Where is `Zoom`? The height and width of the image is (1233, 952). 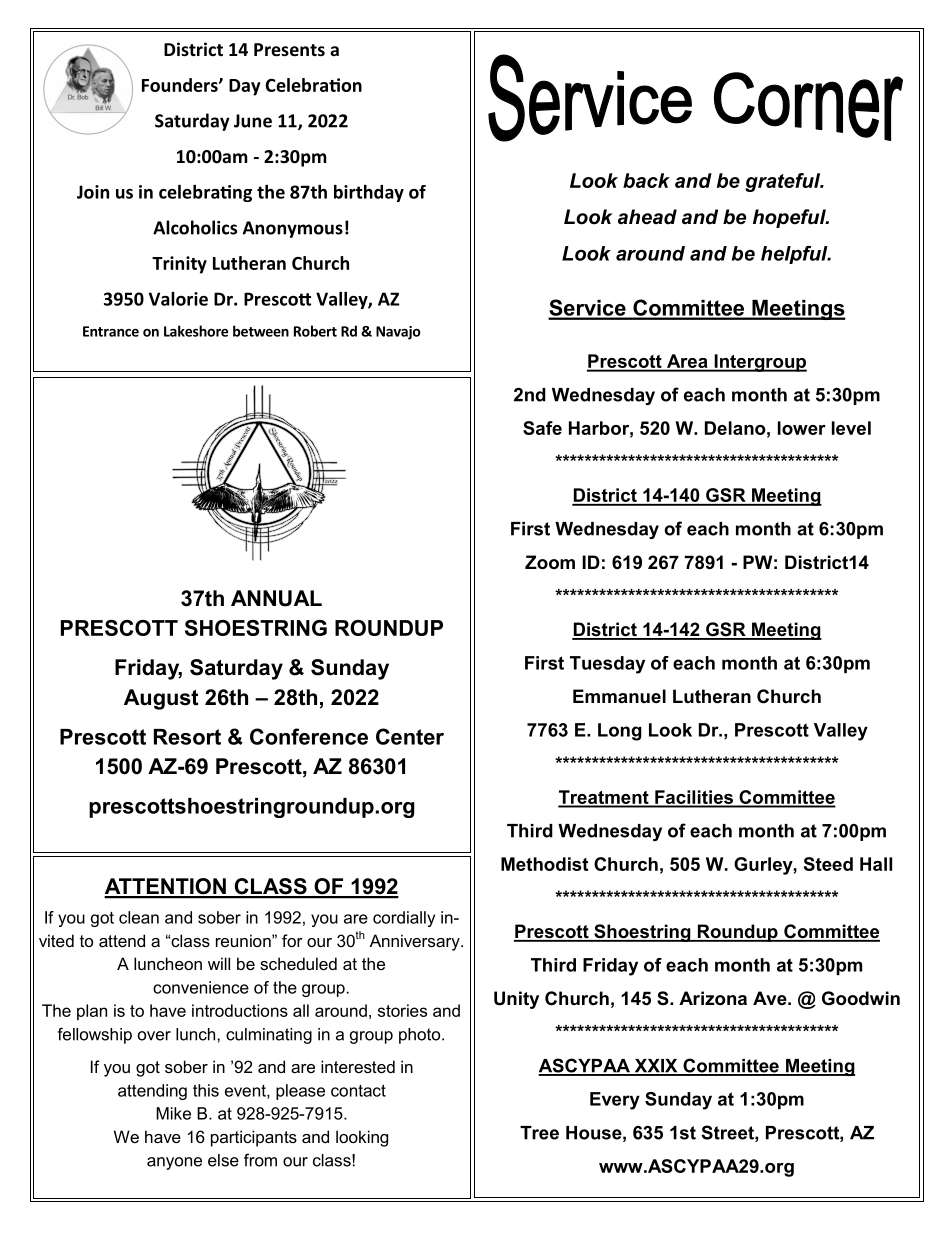
Zoom is located at coordinates (550, 562).
